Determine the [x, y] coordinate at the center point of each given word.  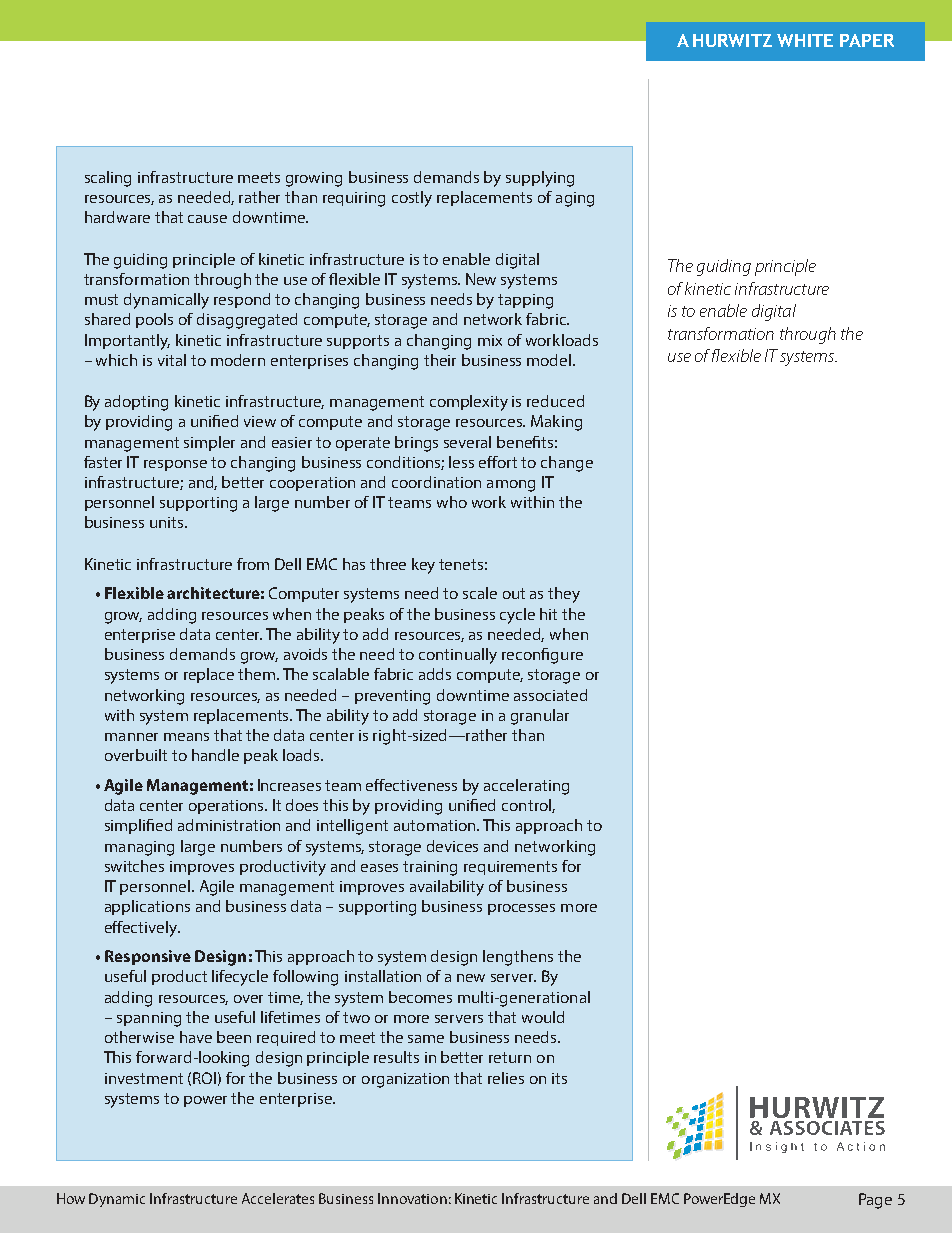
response [175, 465]
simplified [138, 826]
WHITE [805, 40]
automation [436, 825]
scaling [108, 179]
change [567, 464]
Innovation [412, 1198]
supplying [540, 179]
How [71, 1198]
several [467, 442]
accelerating [526, 787]
